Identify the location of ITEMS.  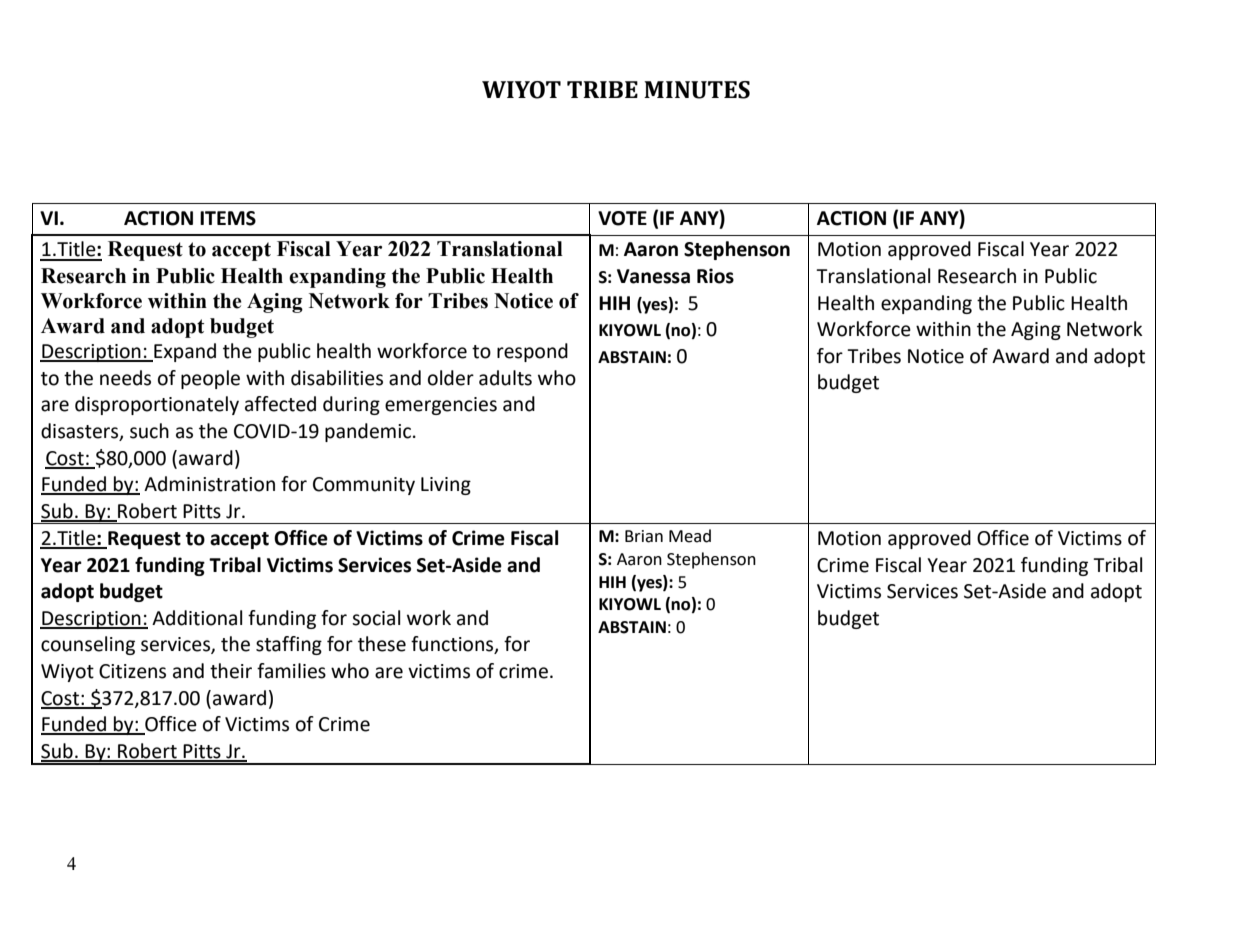
(228, 218).
